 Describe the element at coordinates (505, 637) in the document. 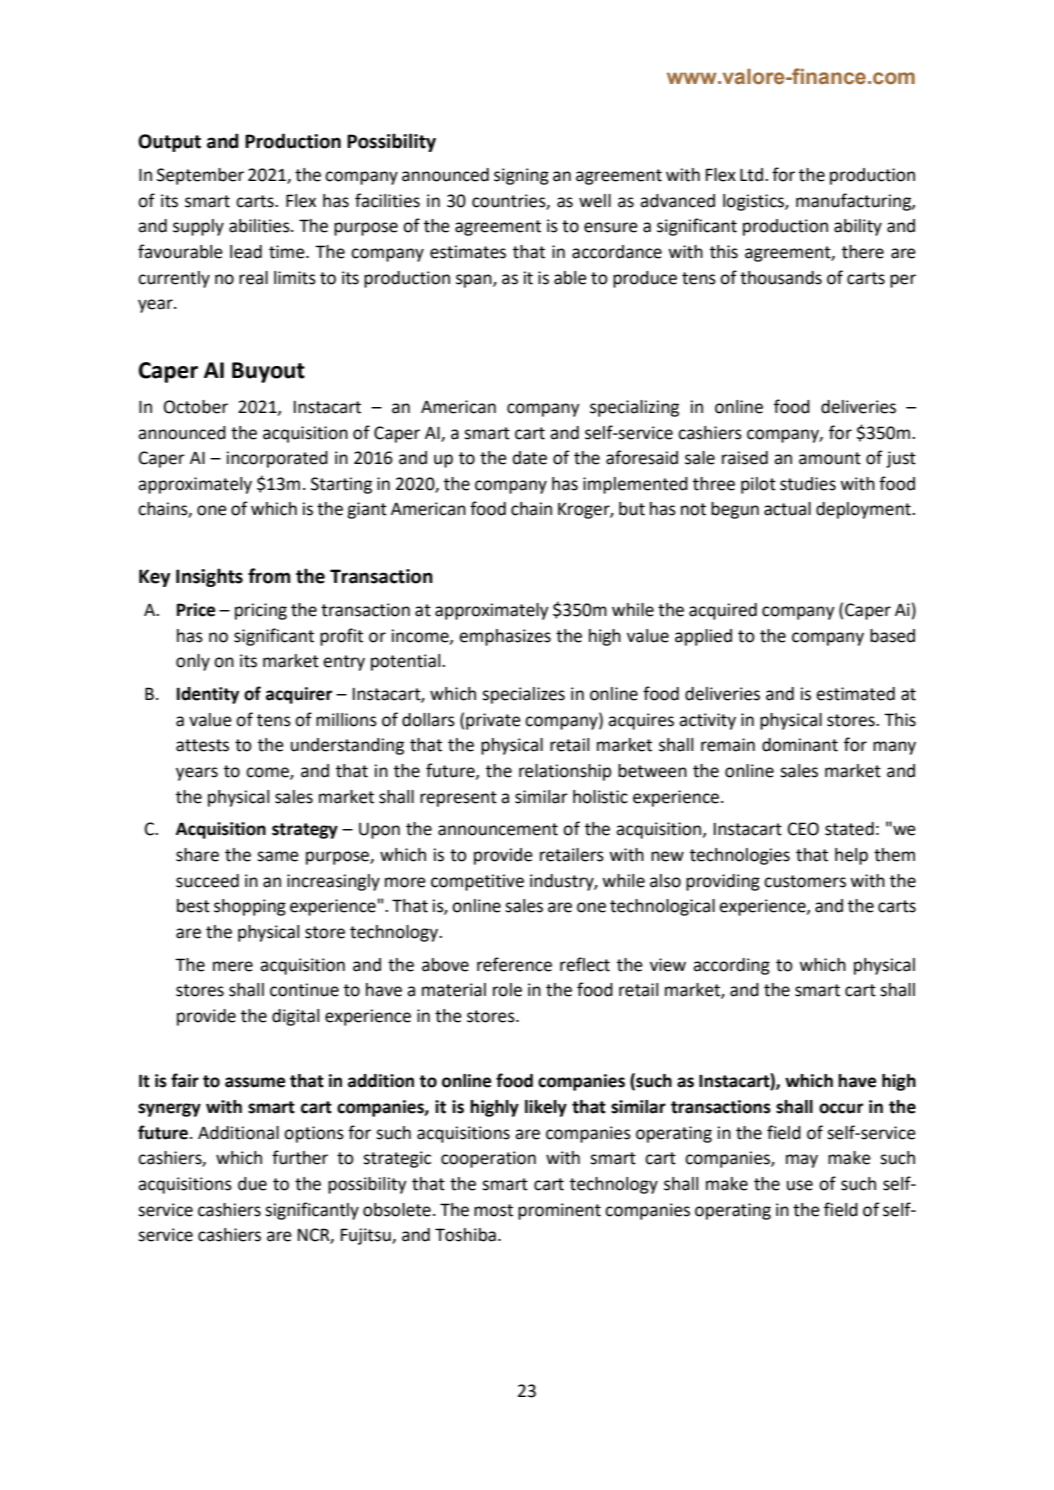

I see `emphasizes` at that location.
